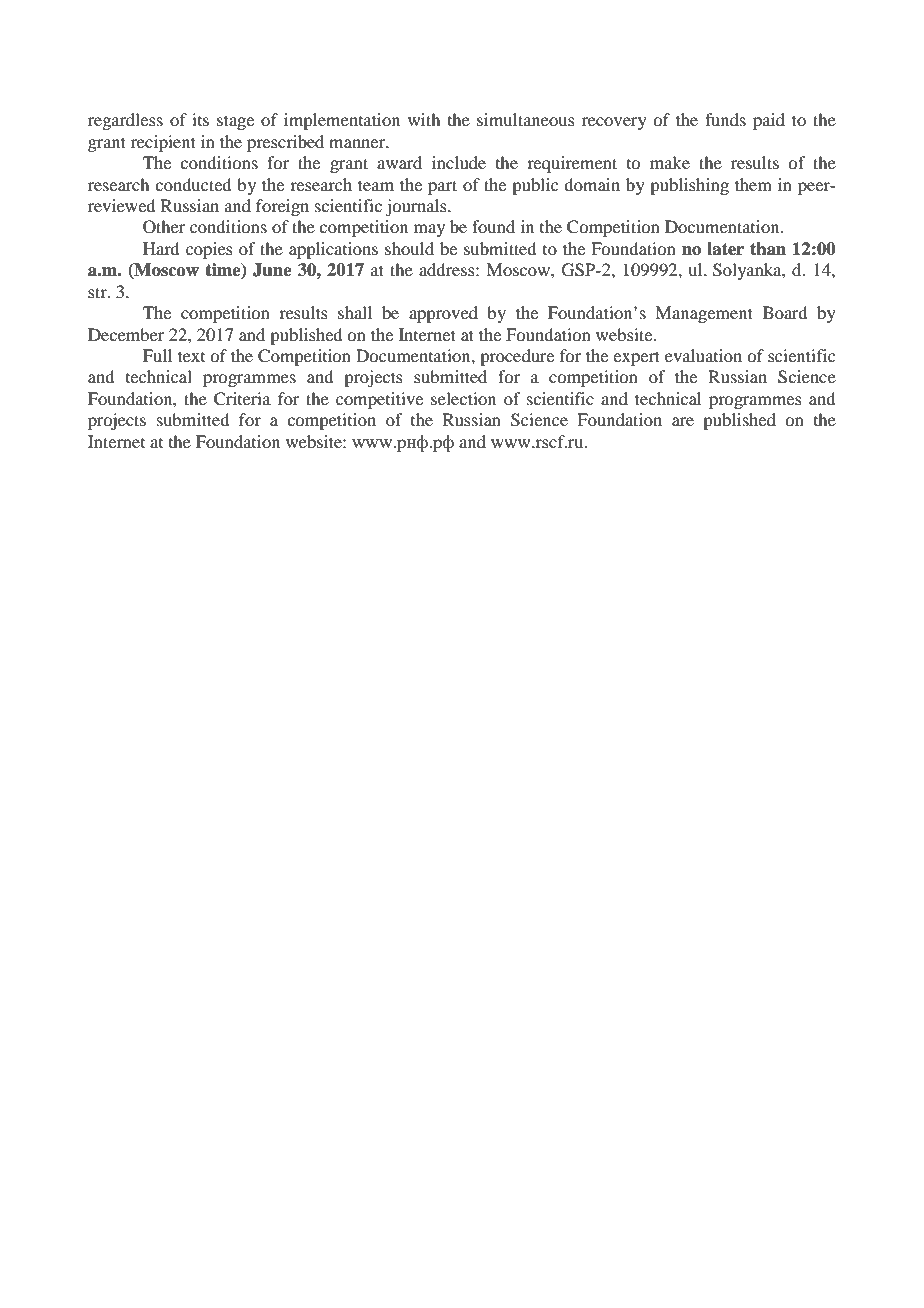 The height and width of the screenshot is (1308, 924). Describe the element at coordinates (517, 357) in the screenshot. I see `procedure` at that location.
